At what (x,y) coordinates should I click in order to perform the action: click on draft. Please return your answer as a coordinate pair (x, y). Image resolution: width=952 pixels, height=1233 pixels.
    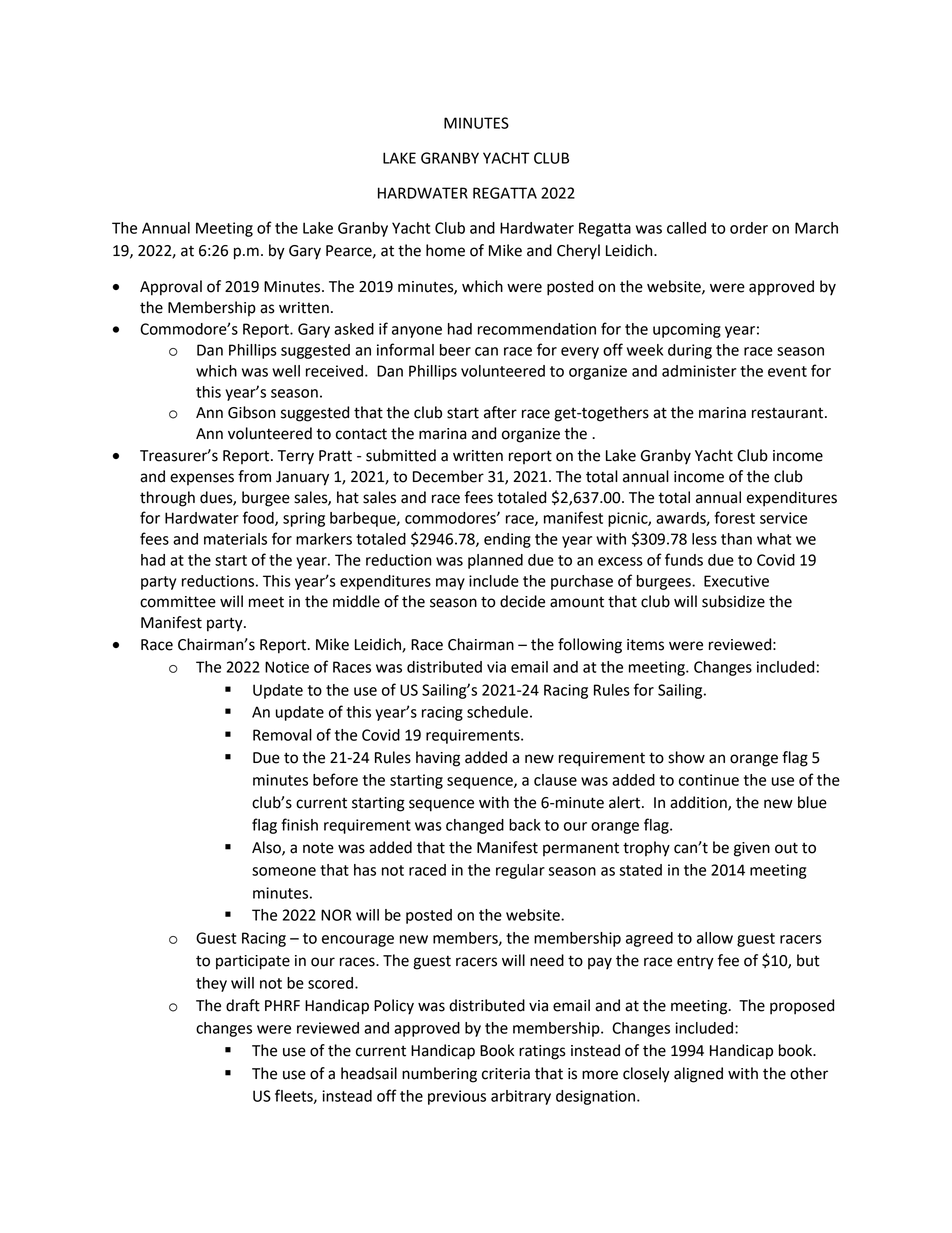
    Looking at the image, I should click on (243, 1005).
